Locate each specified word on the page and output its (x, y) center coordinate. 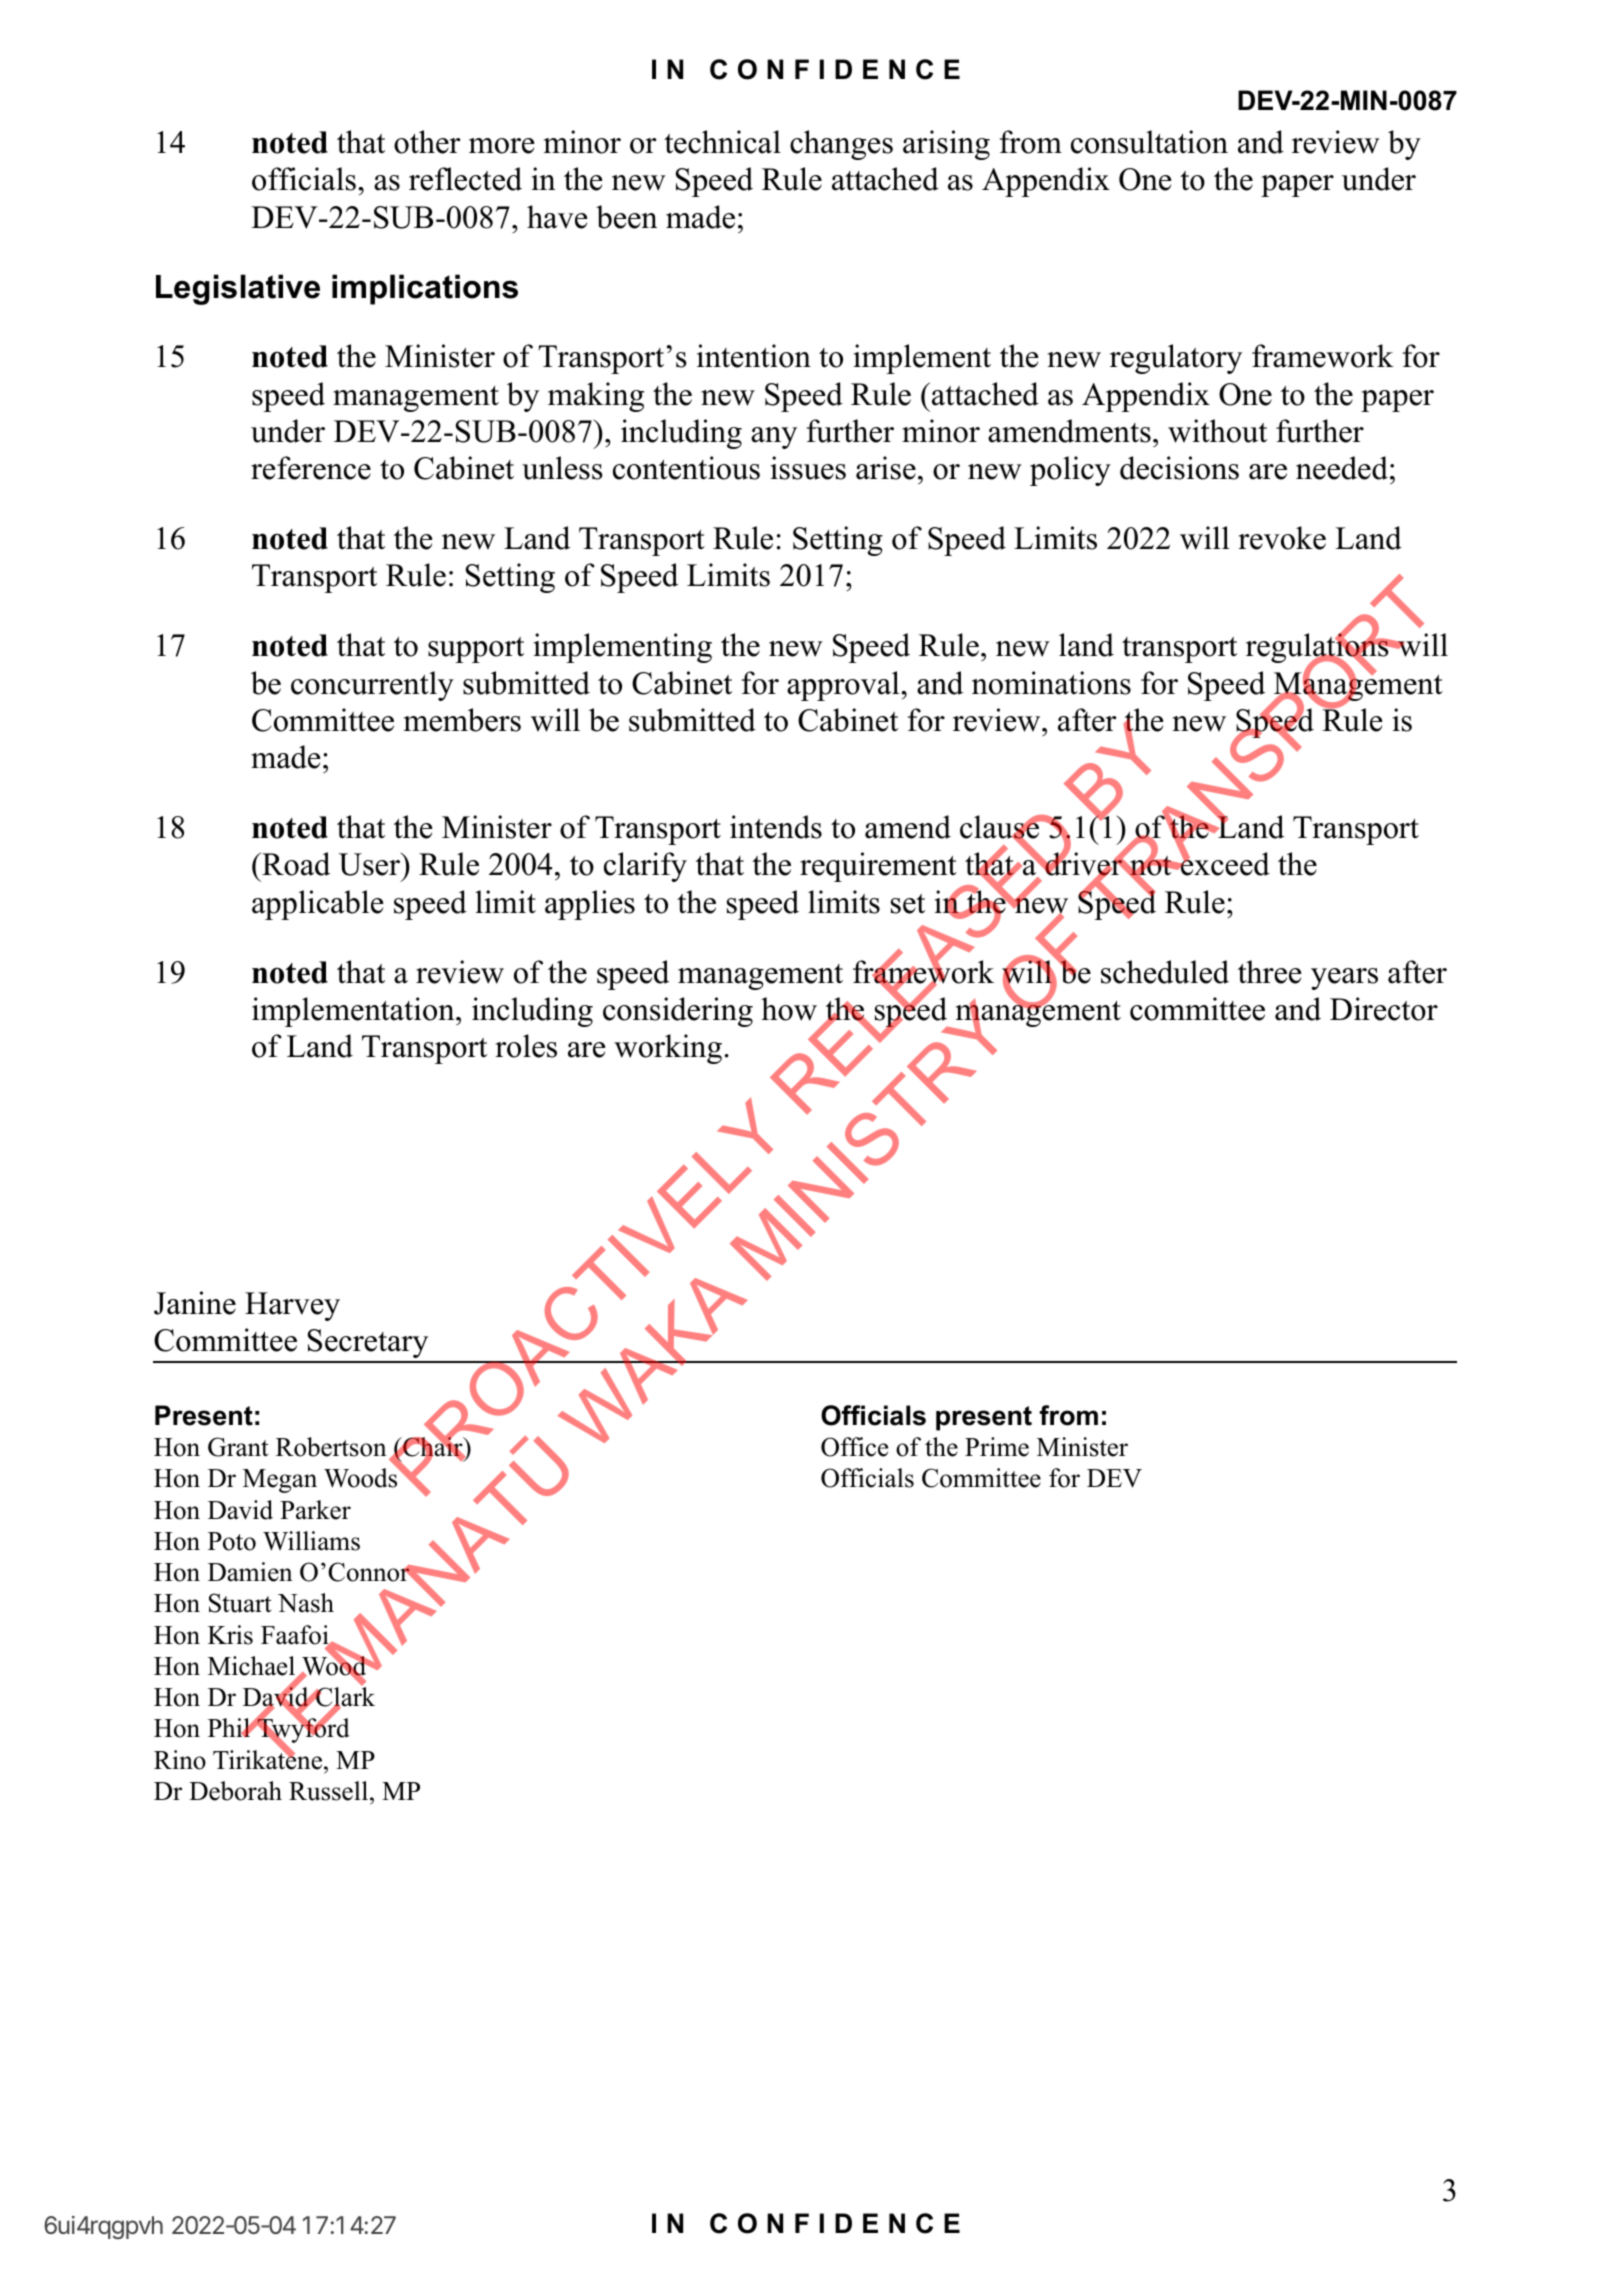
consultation (1149, 142)
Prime (997, 1447)
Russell (330, 1791)
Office (854, 1447)
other (427, 142)
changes (841, 145)
